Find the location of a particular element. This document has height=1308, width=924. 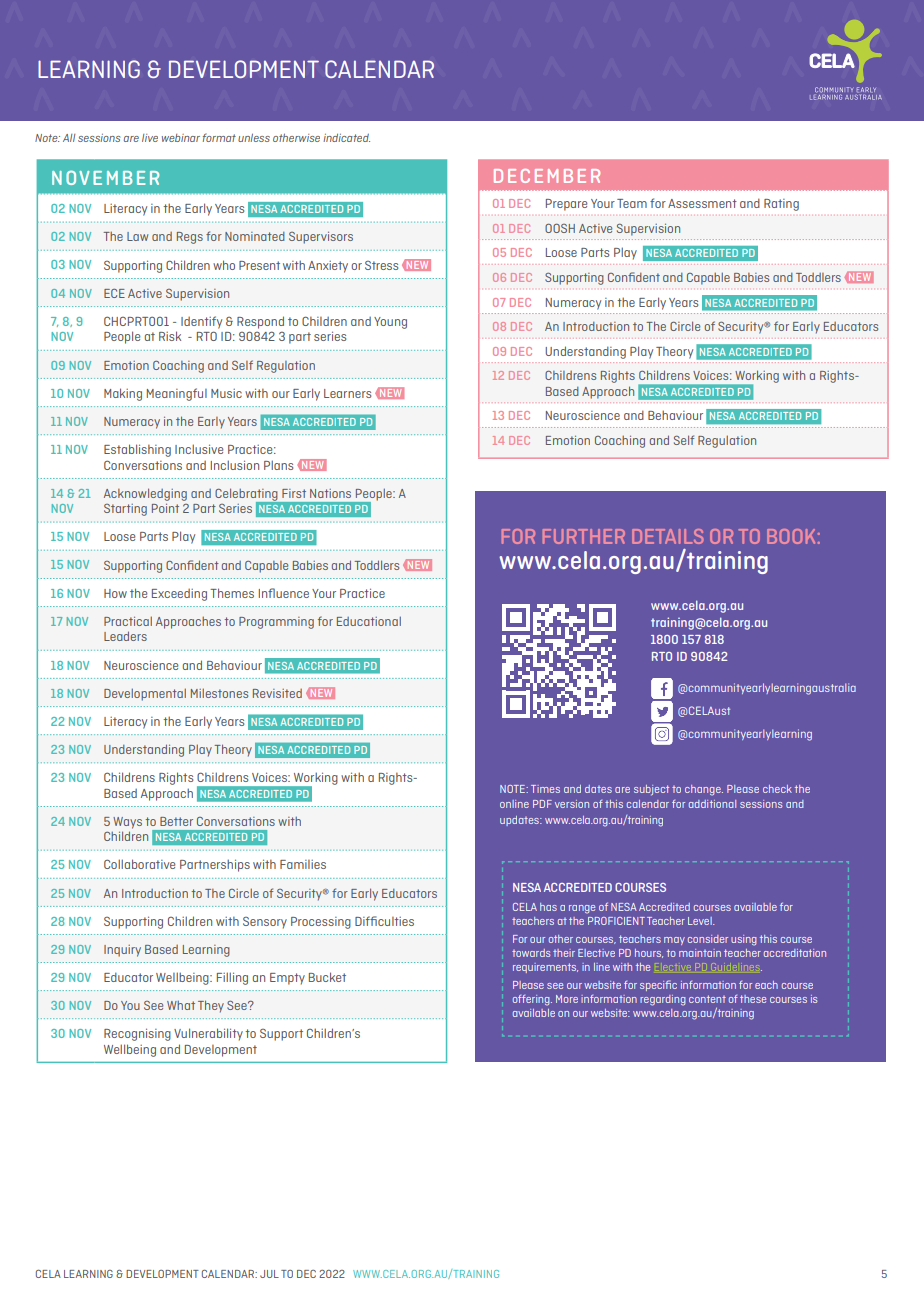

JUL is located at coordinates (269, 1274).
